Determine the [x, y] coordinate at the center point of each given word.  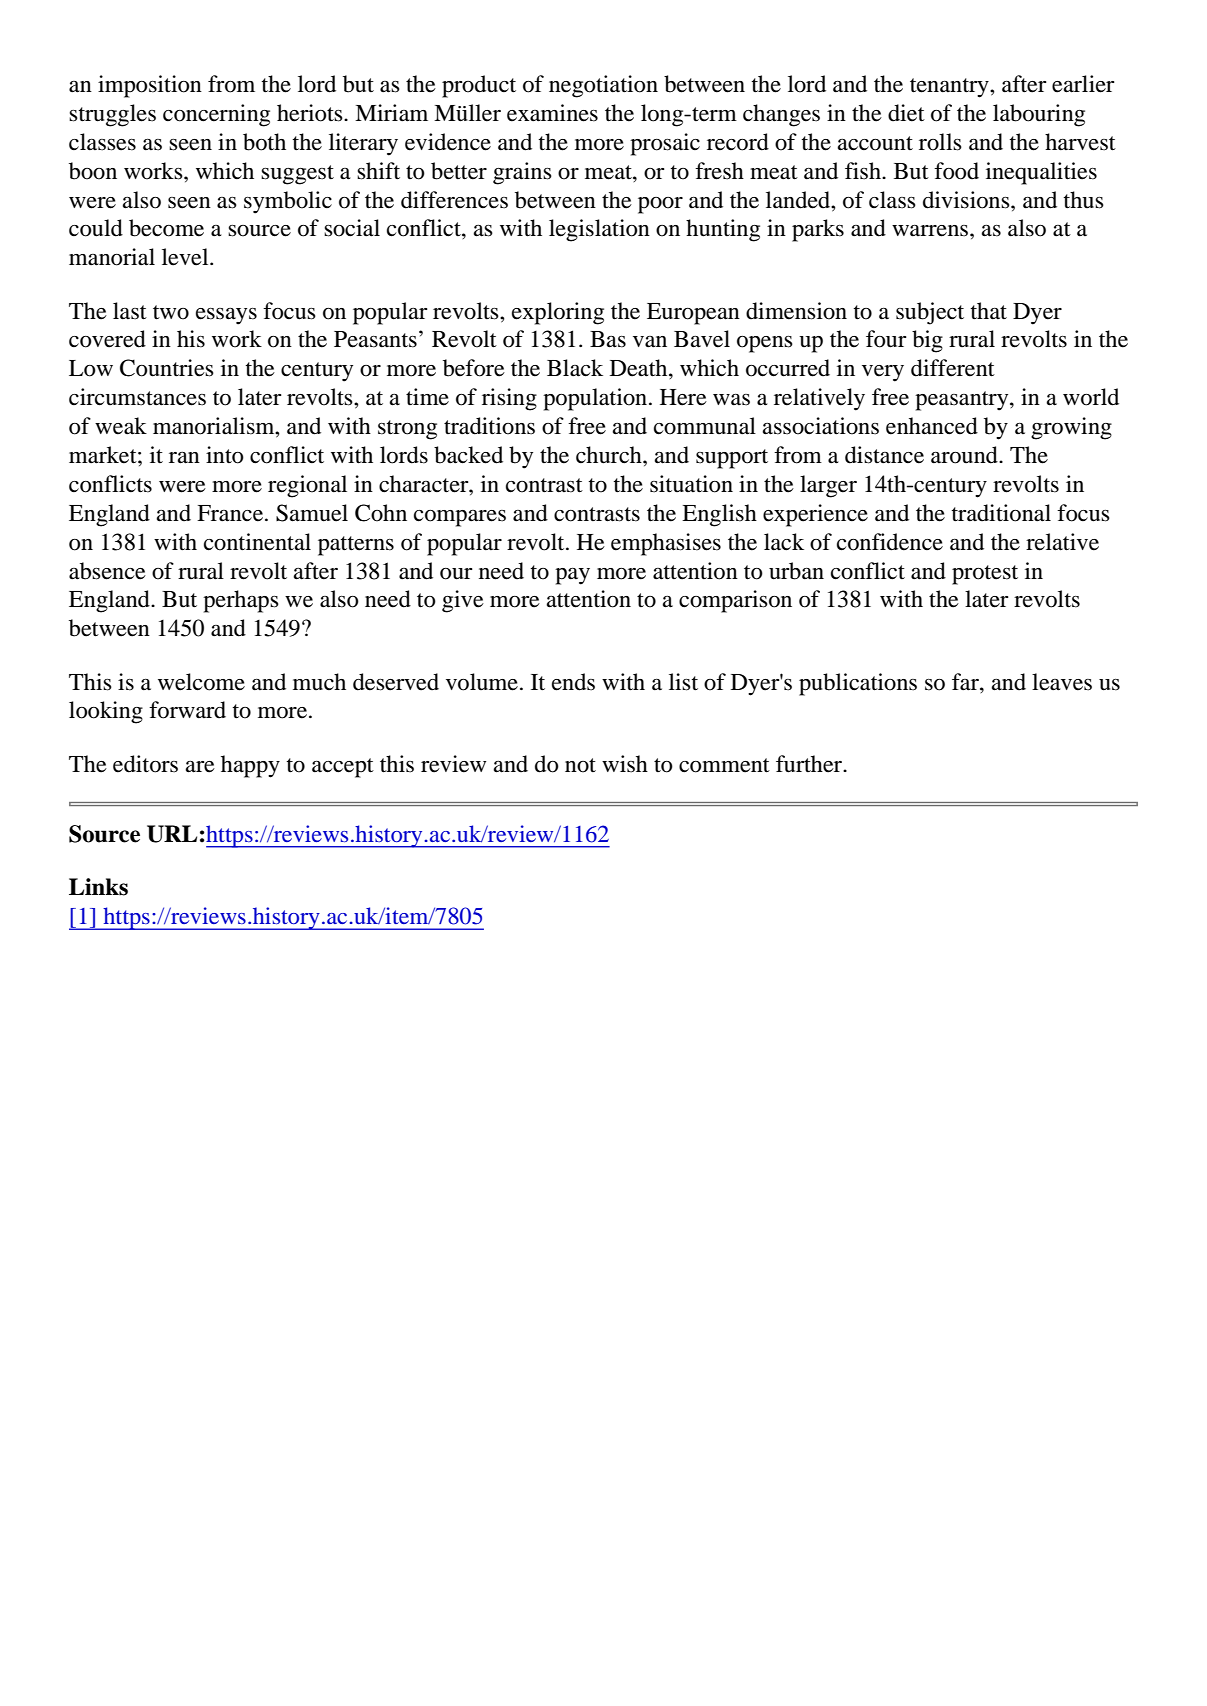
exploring [558, 313]
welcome [201, 682]
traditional [1001, 513]
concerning [216, 115]
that [989, 311]
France [231, 513]
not [580, 765]
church [610, 455]
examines [552, 113]
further [810, 764]
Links [98, 887]
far [966, 682]
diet [906, 113]
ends [573, 682]
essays [226, 316]
